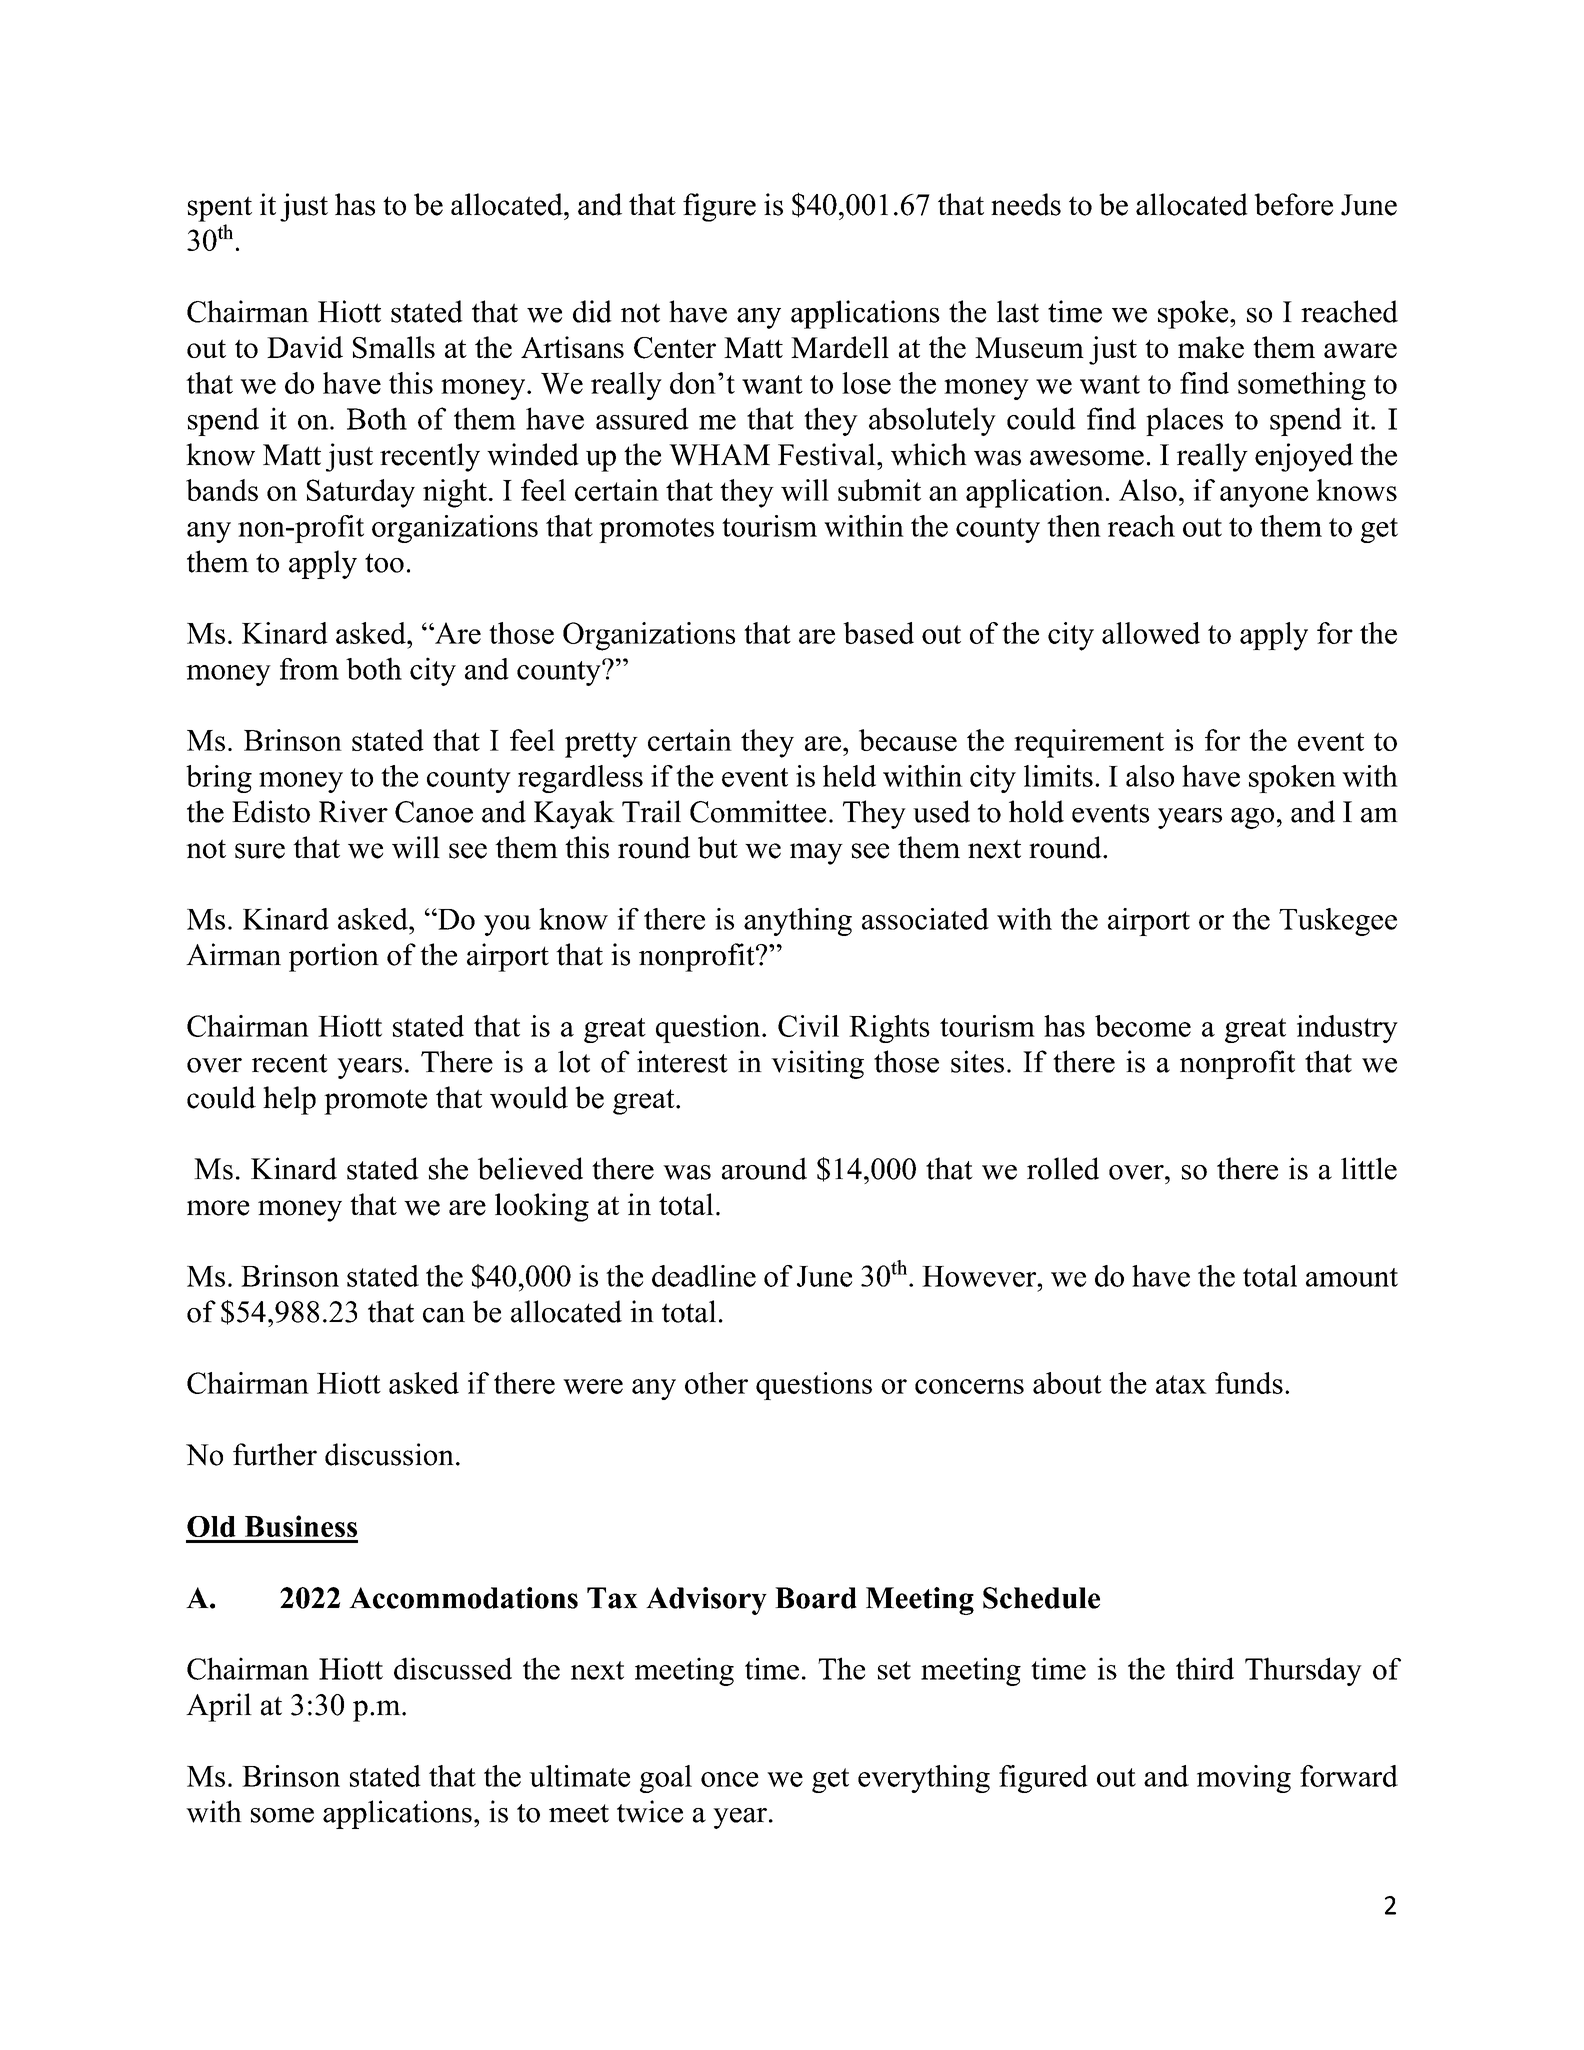 This page has height=2050, width=1584. I want to click on Center, so click(675, 348).
